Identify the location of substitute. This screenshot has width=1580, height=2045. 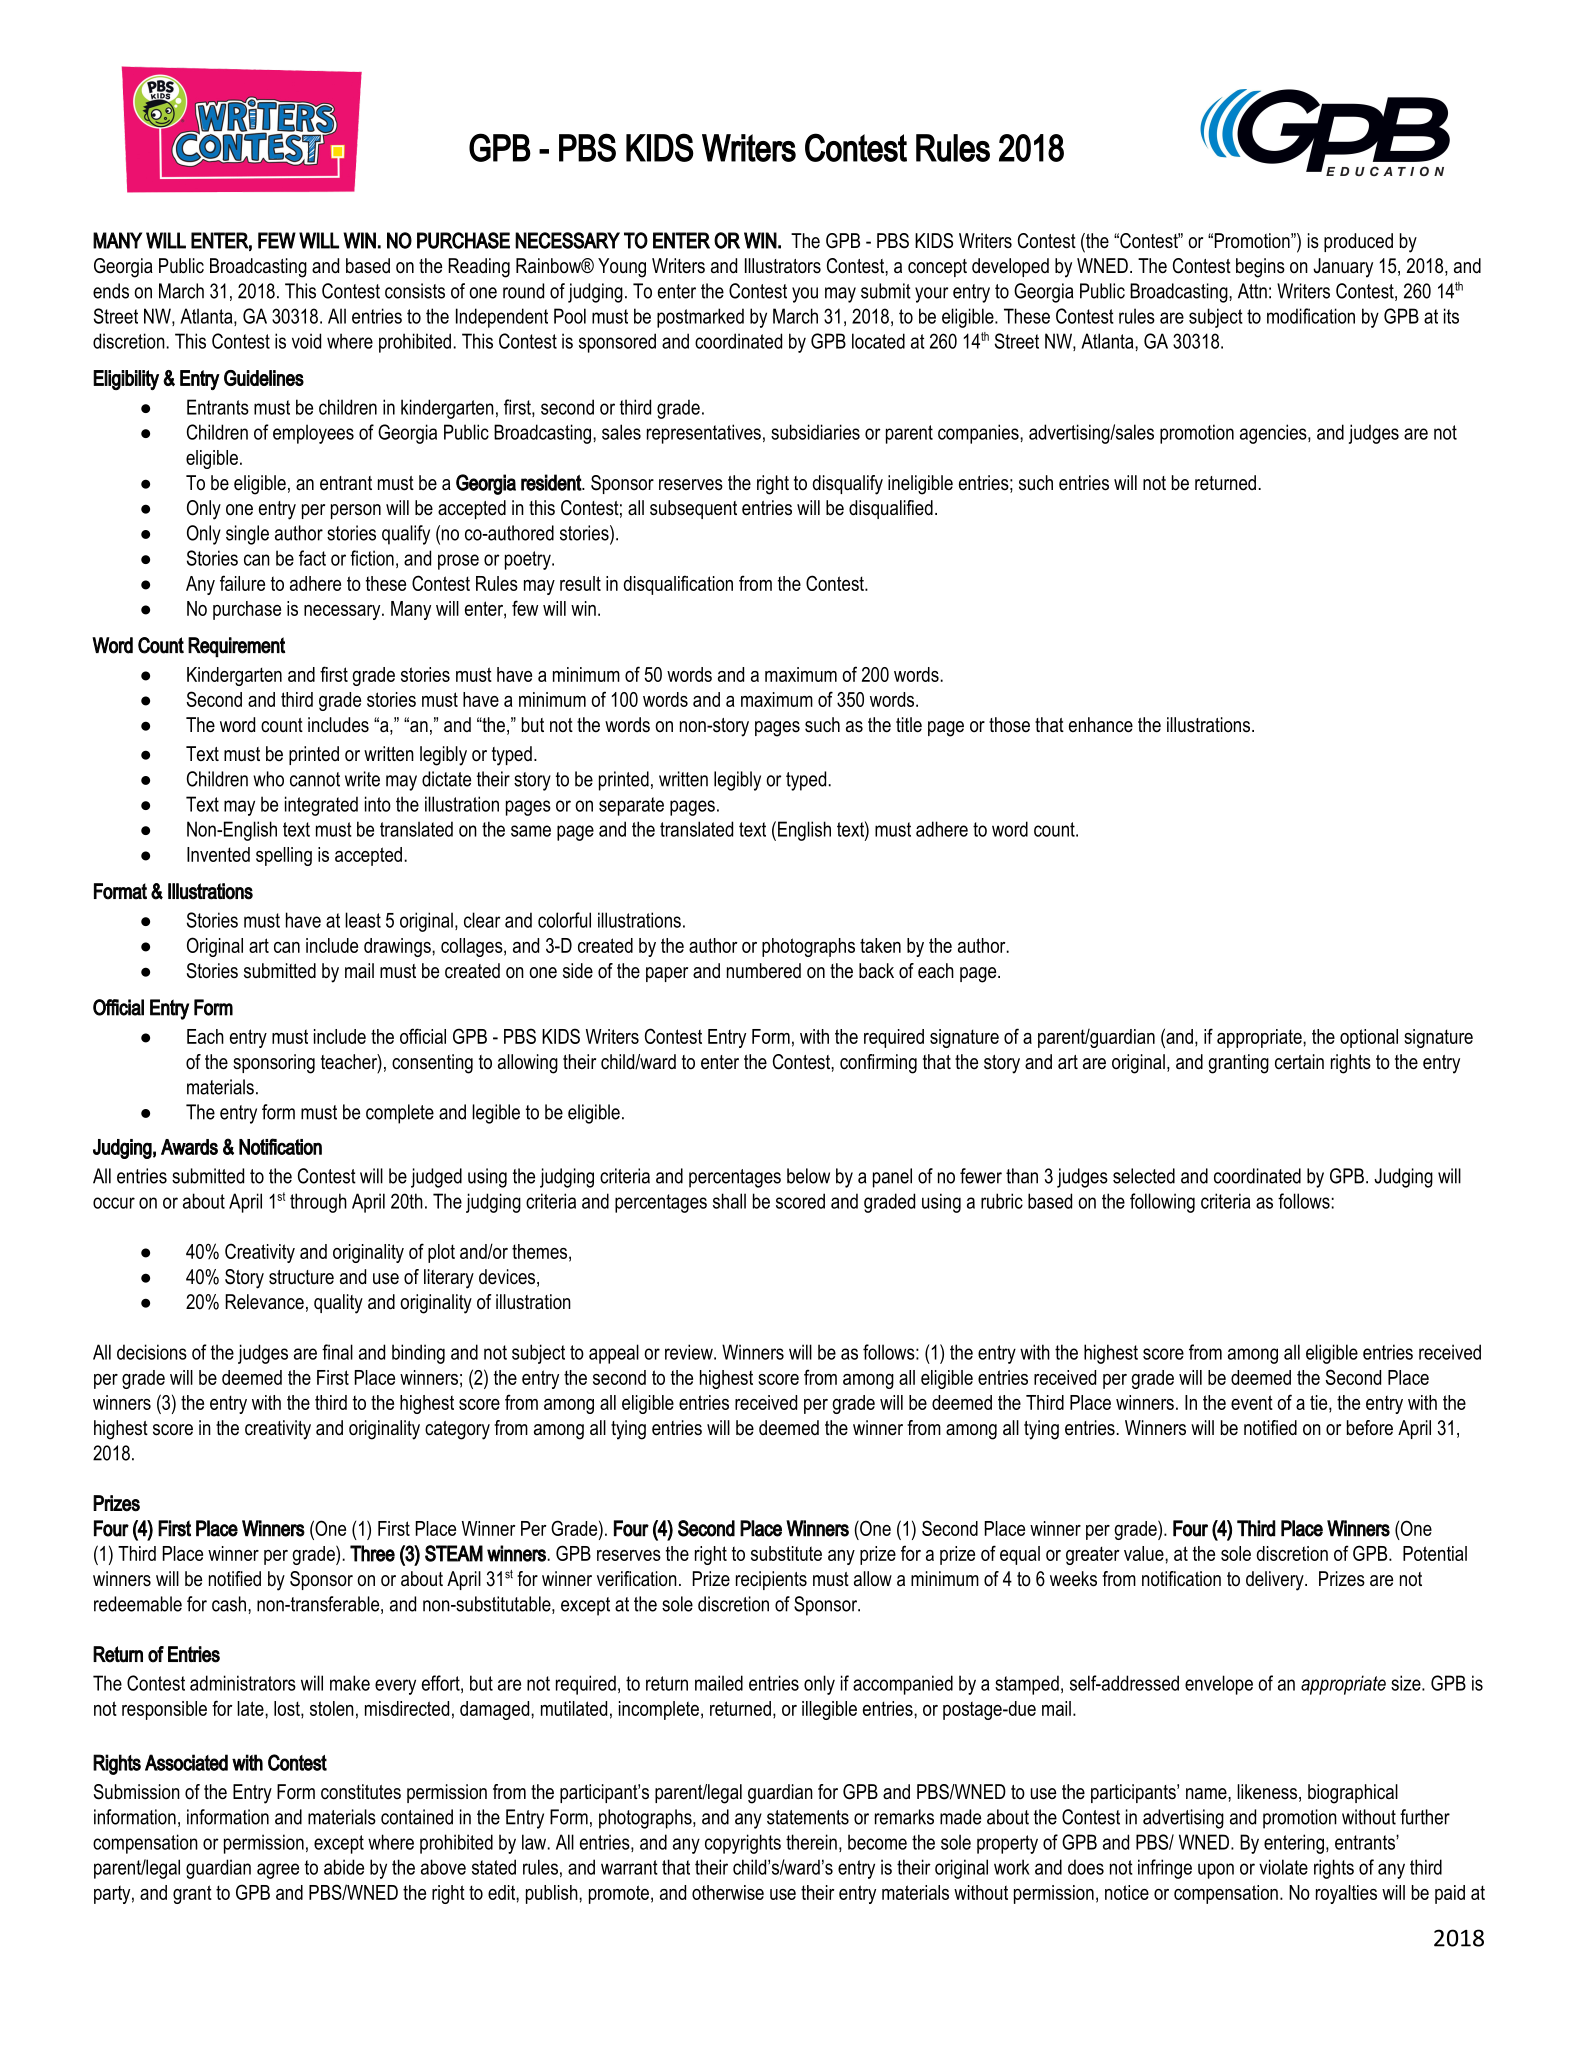
(786, 1553).
